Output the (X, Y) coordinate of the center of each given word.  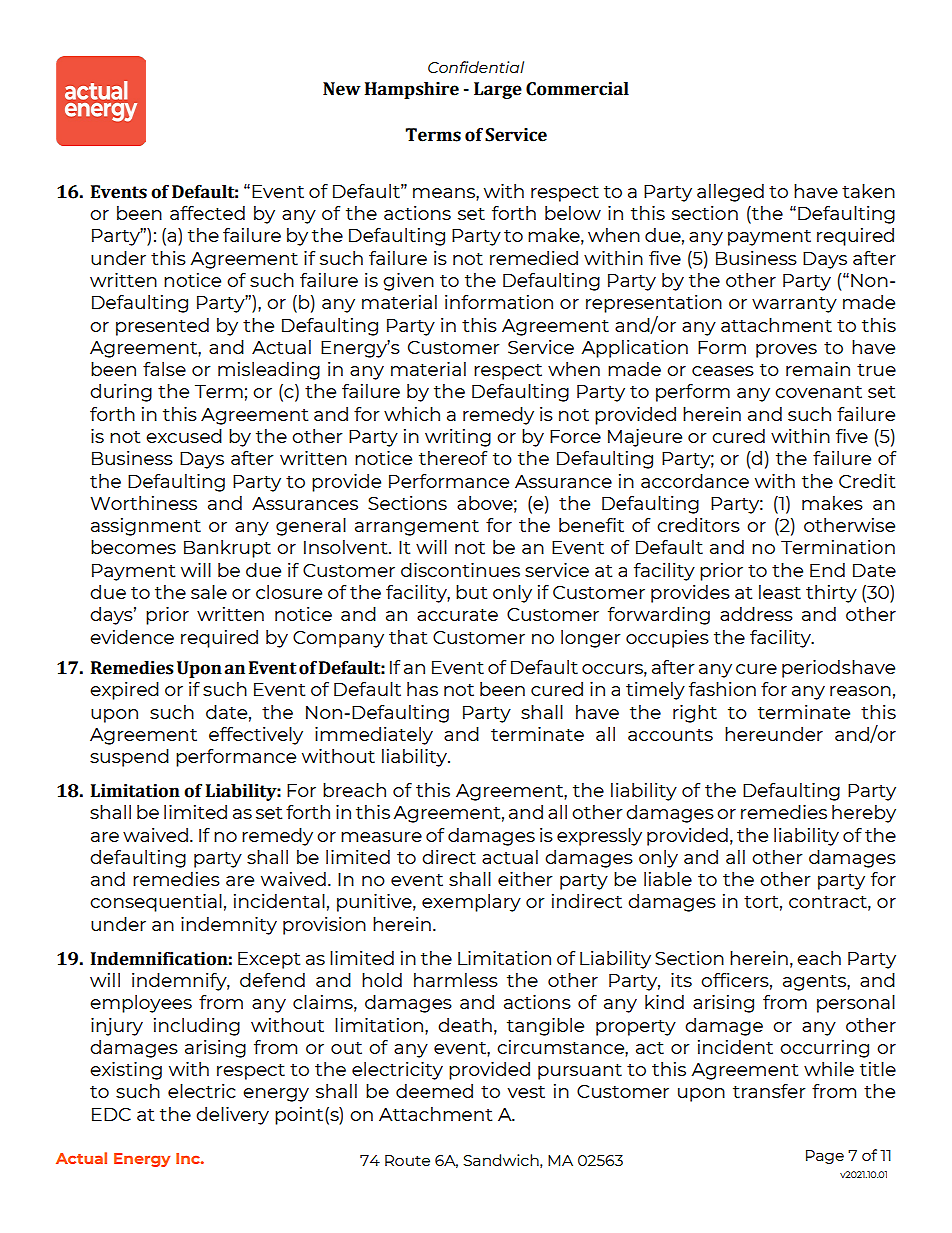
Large (498, 90)
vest (526, 1092)
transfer (769, 1091)
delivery (232, 1116)
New (342, 89)
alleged (730, 193)
